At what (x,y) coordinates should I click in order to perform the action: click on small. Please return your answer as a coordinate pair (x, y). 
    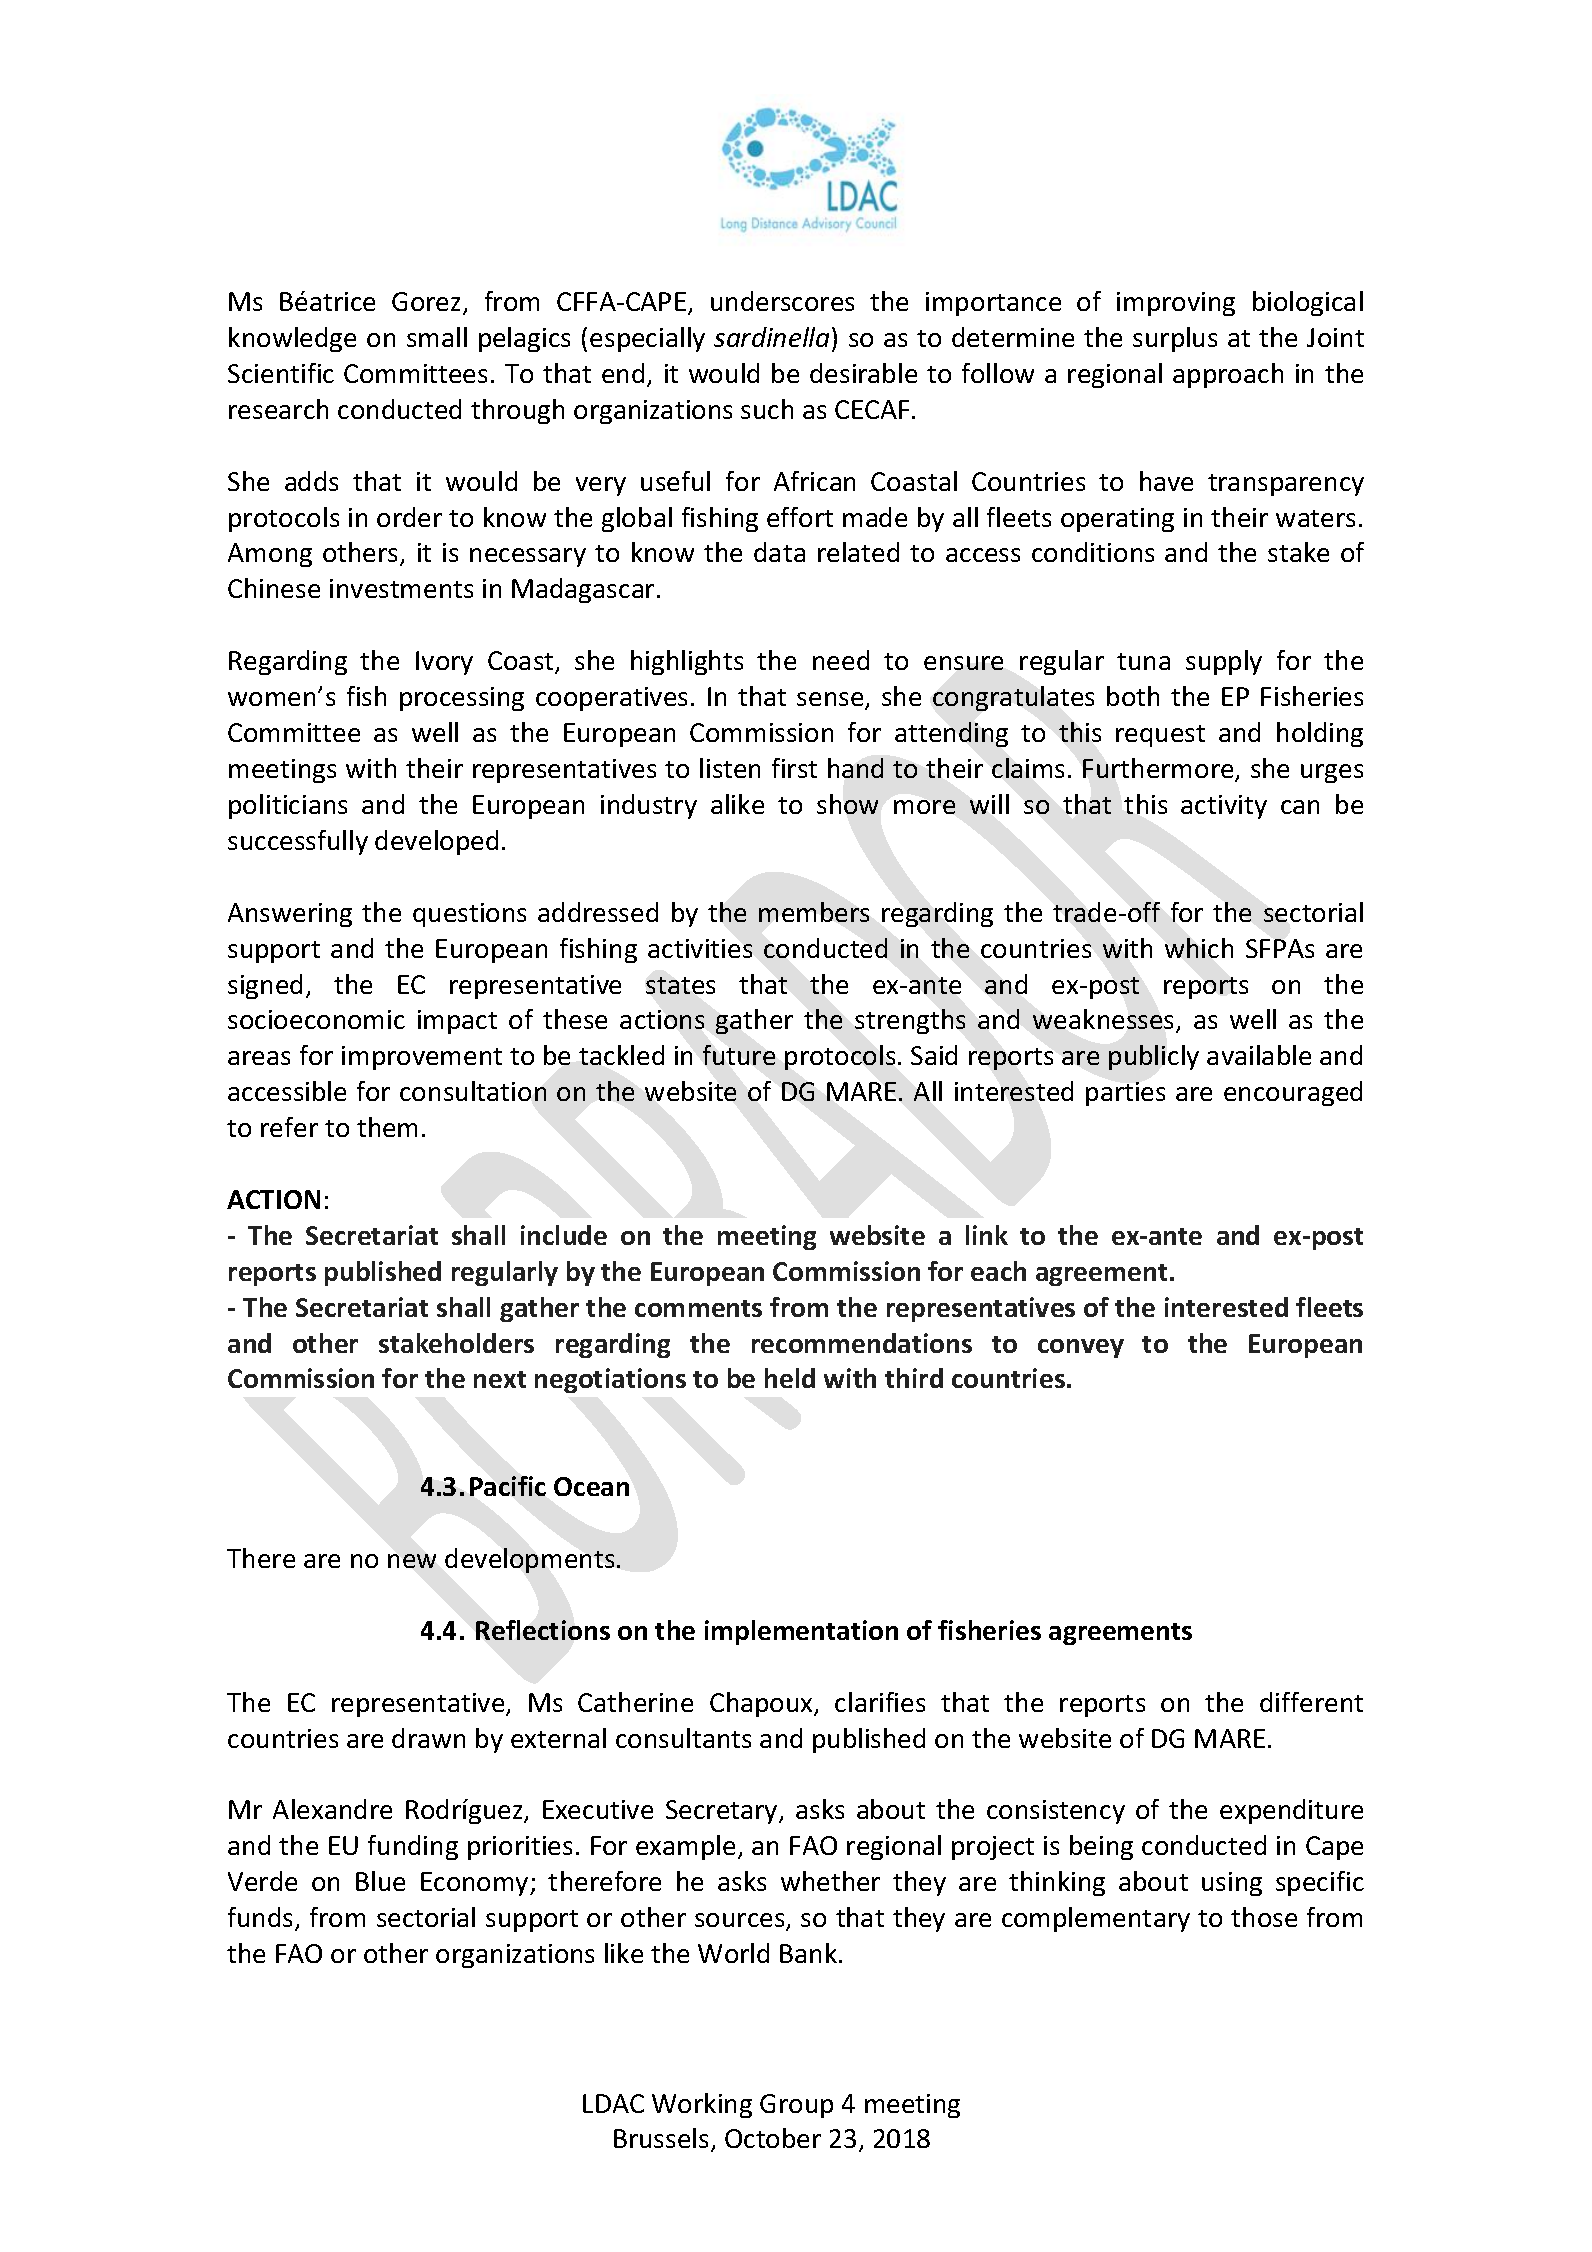
    Looking at the image, I should click on (437, 337).
